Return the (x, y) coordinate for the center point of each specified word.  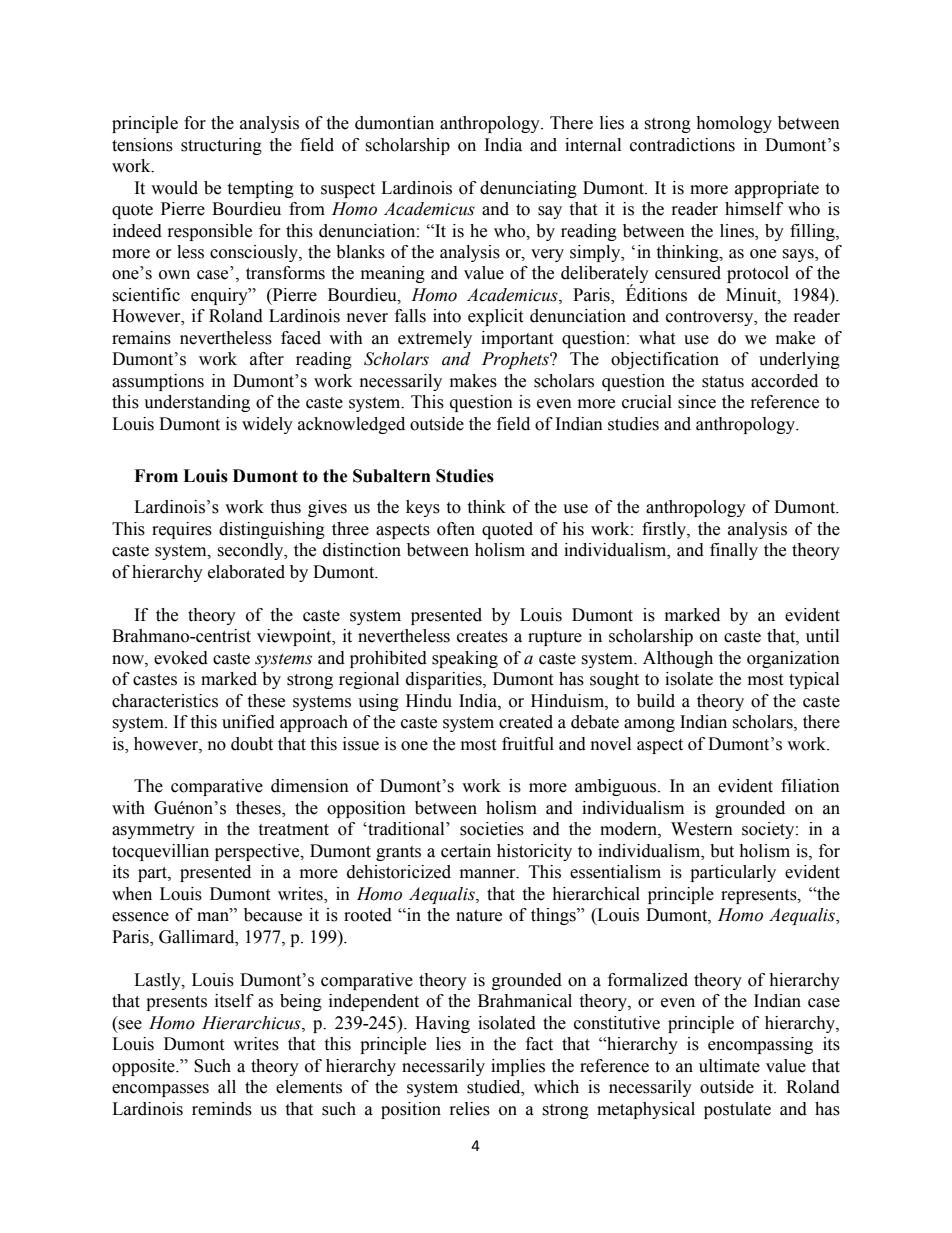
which (556, 1087)
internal (593, 145)
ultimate (729, 1066)
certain (466, 851)
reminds (222, 1109)
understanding (197, 403)
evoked (181, 658)
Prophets (516, 360)
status (723, 382)
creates (482, 637)
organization (793, 659)
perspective (258, 852)
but (722, 851)
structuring (221, 146)
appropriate (777, 189)
